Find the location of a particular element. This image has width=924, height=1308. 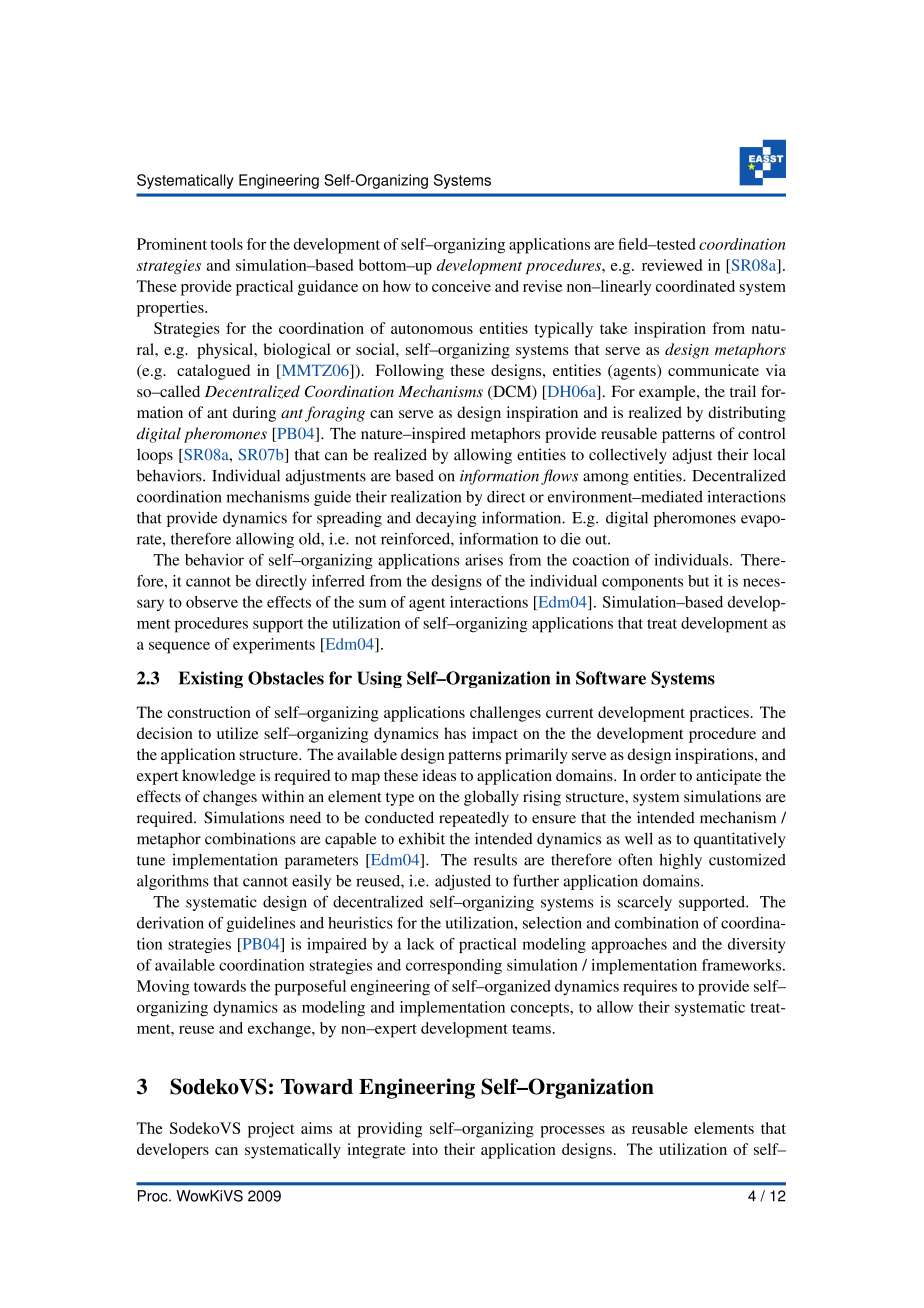

arises is located at coordinates (484, 560).
